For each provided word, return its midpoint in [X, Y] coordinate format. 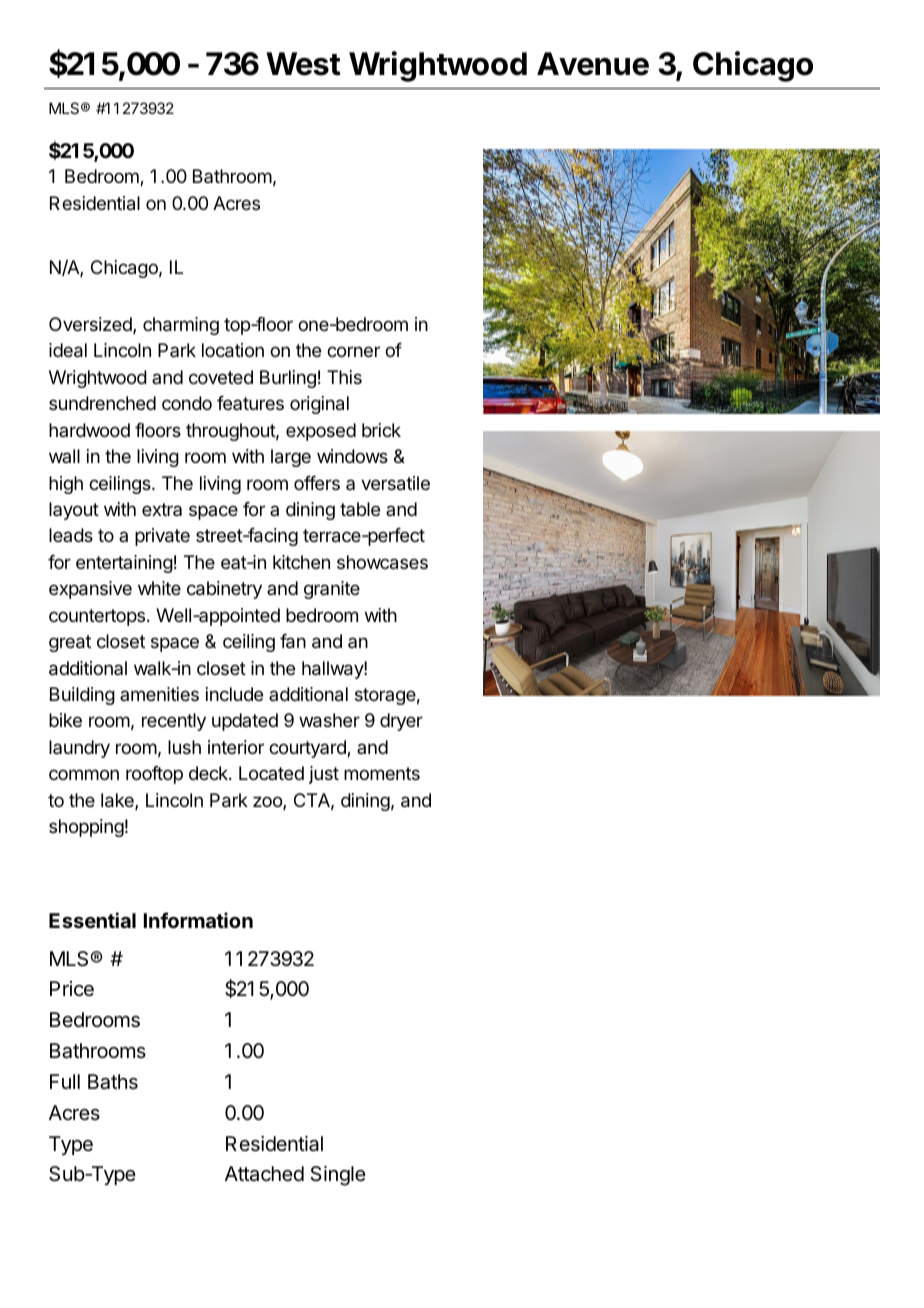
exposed [321, 432]
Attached [264, 1174]
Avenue [593, 64]
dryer [401, 722]
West [303, 64]
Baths [113, 1082]
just [324, 775]
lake [118, 801]
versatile [395, 483]
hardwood [89, 430]
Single [338, 1176]
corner [353, 351]
